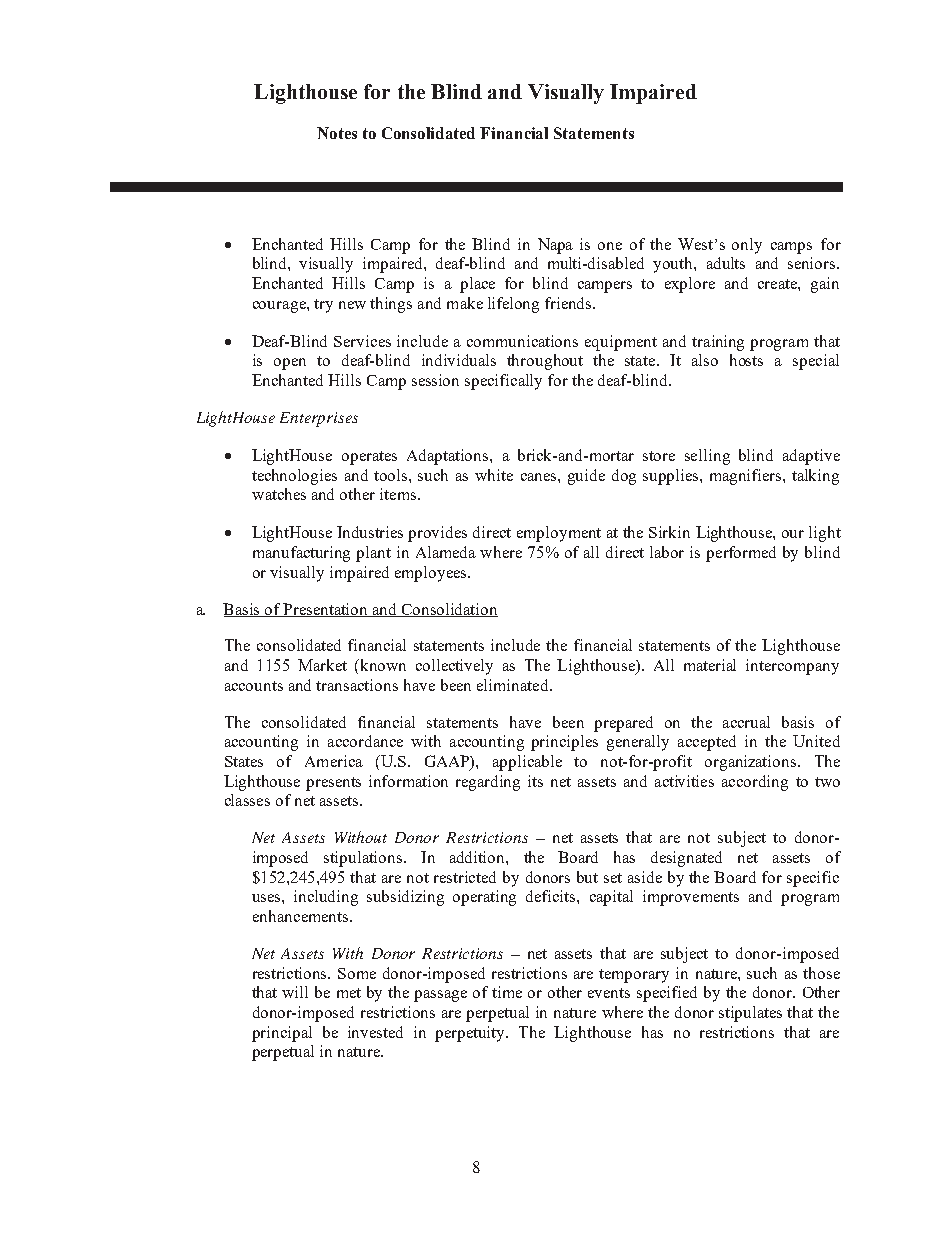 The image size is (952, 1233). I want to click on employment, so click(559, 534).
